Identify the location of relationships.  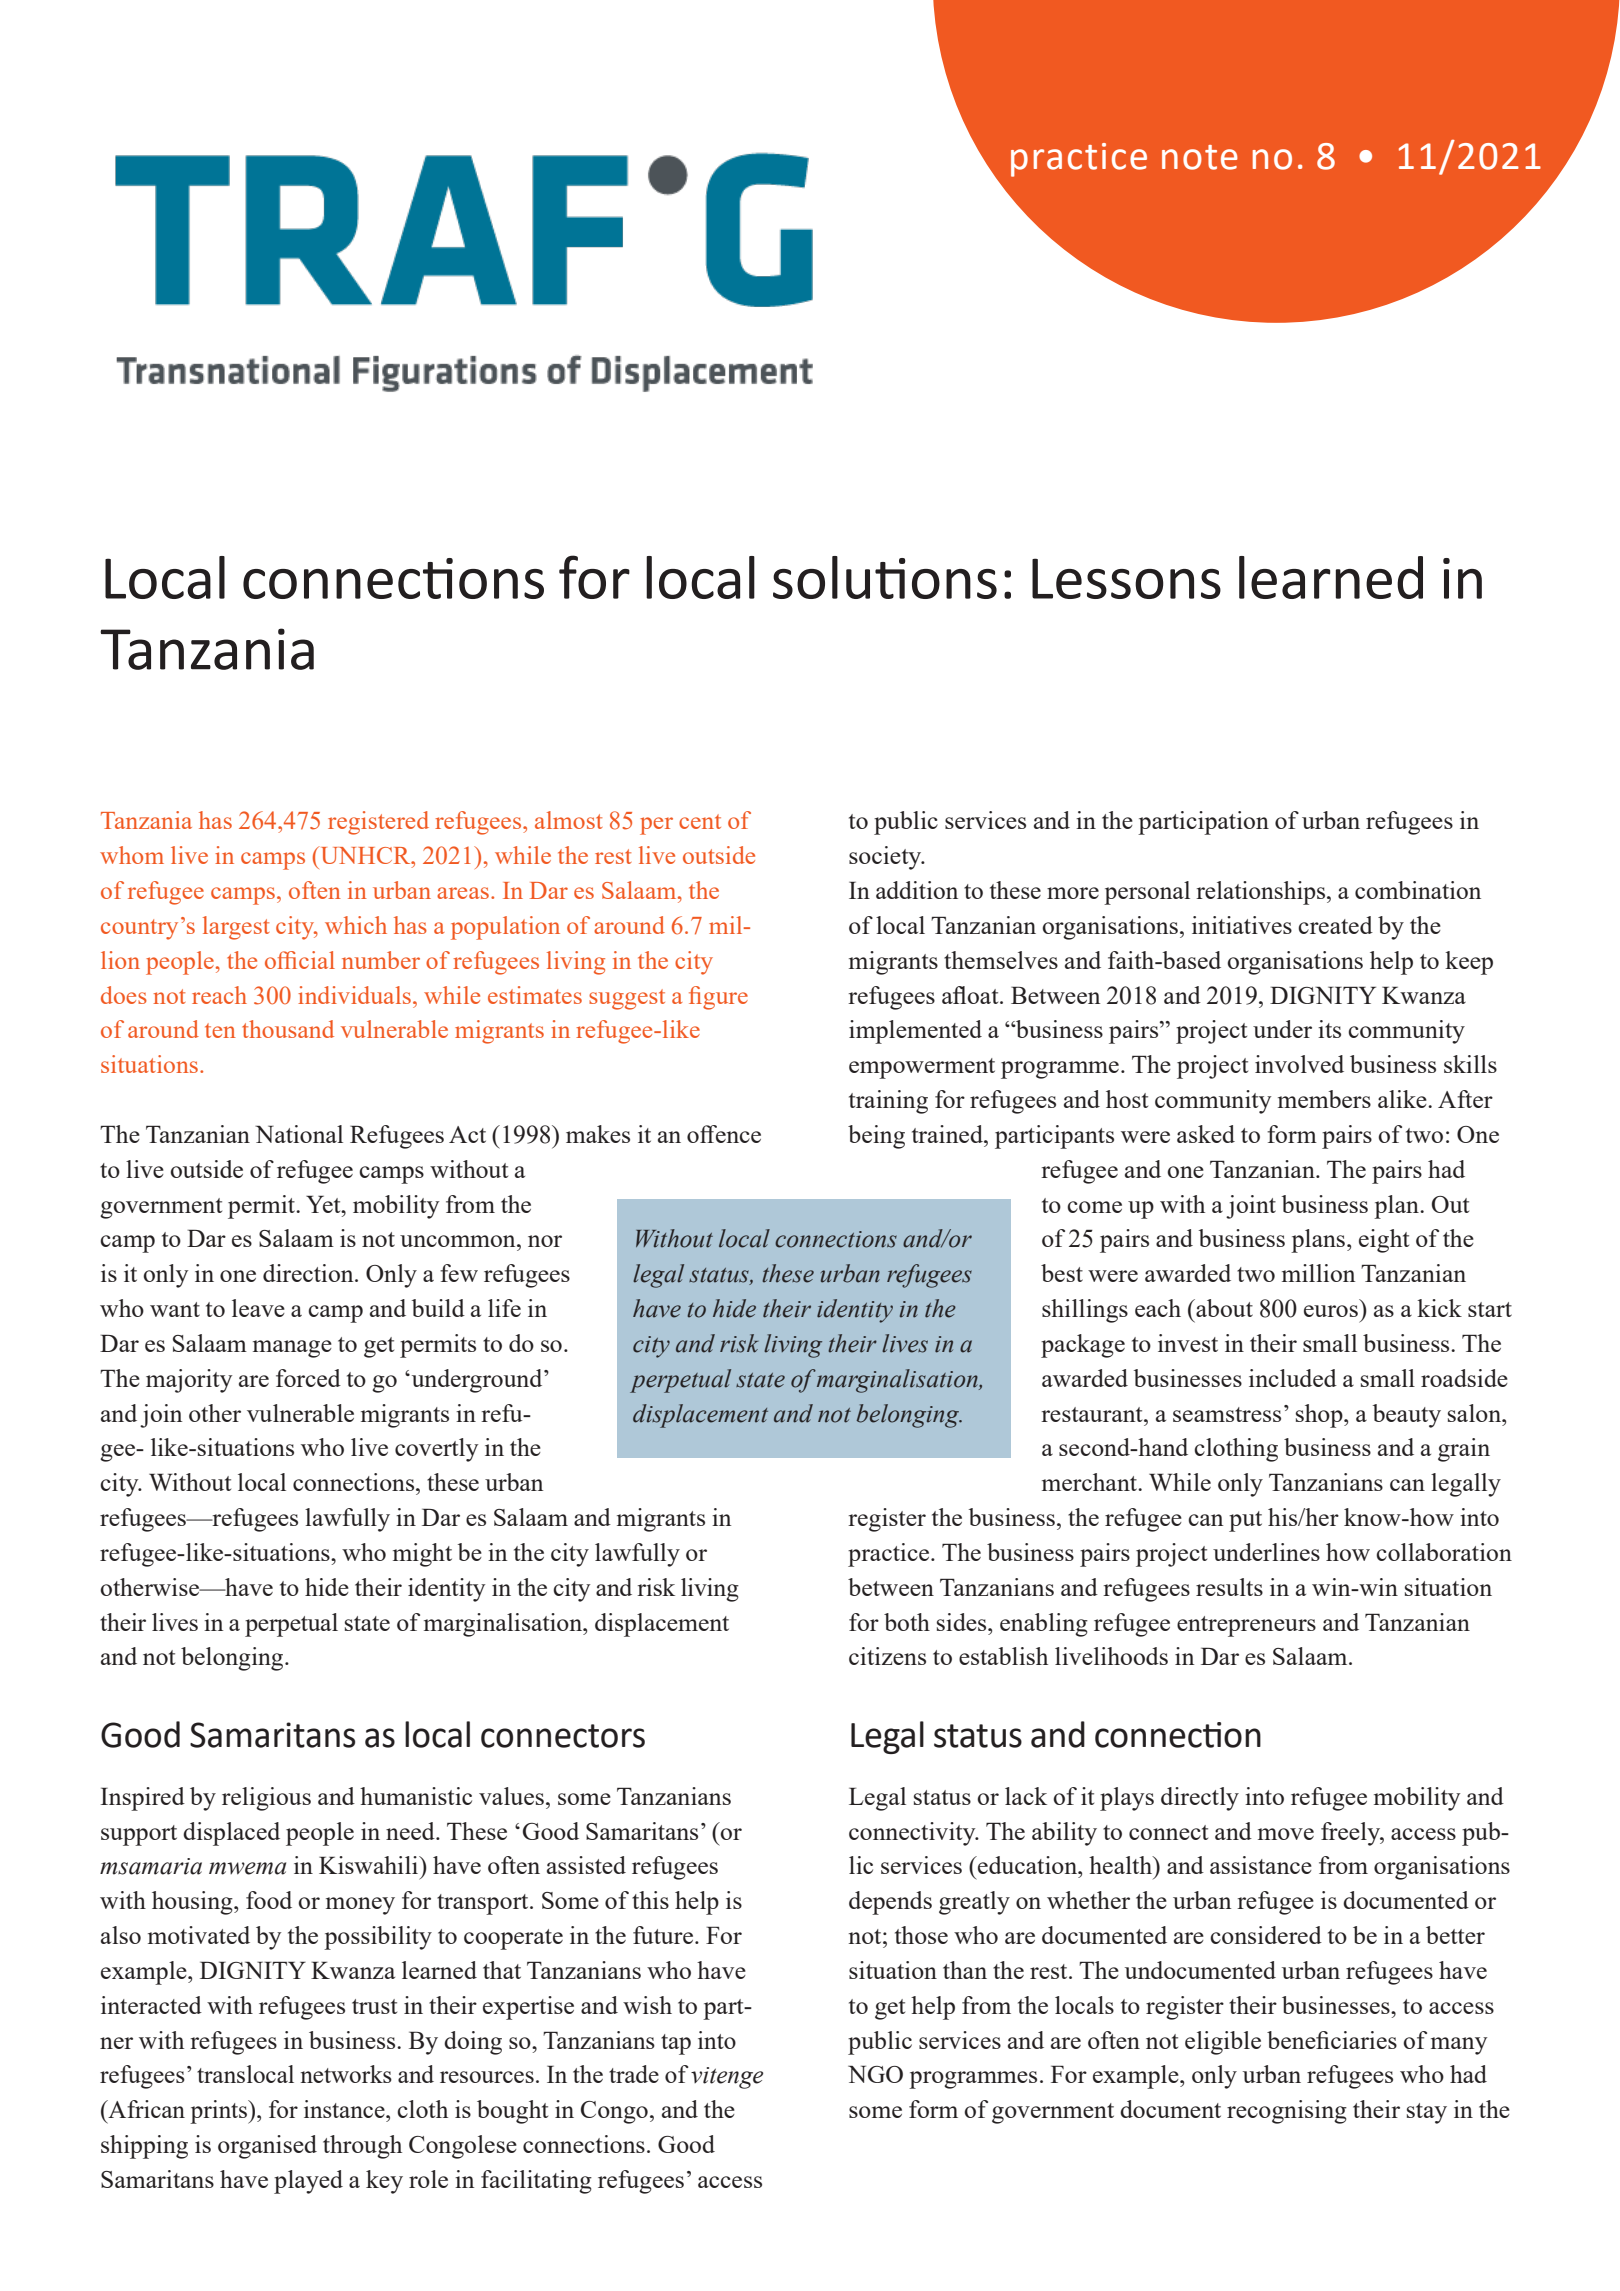
(1260, 893).
